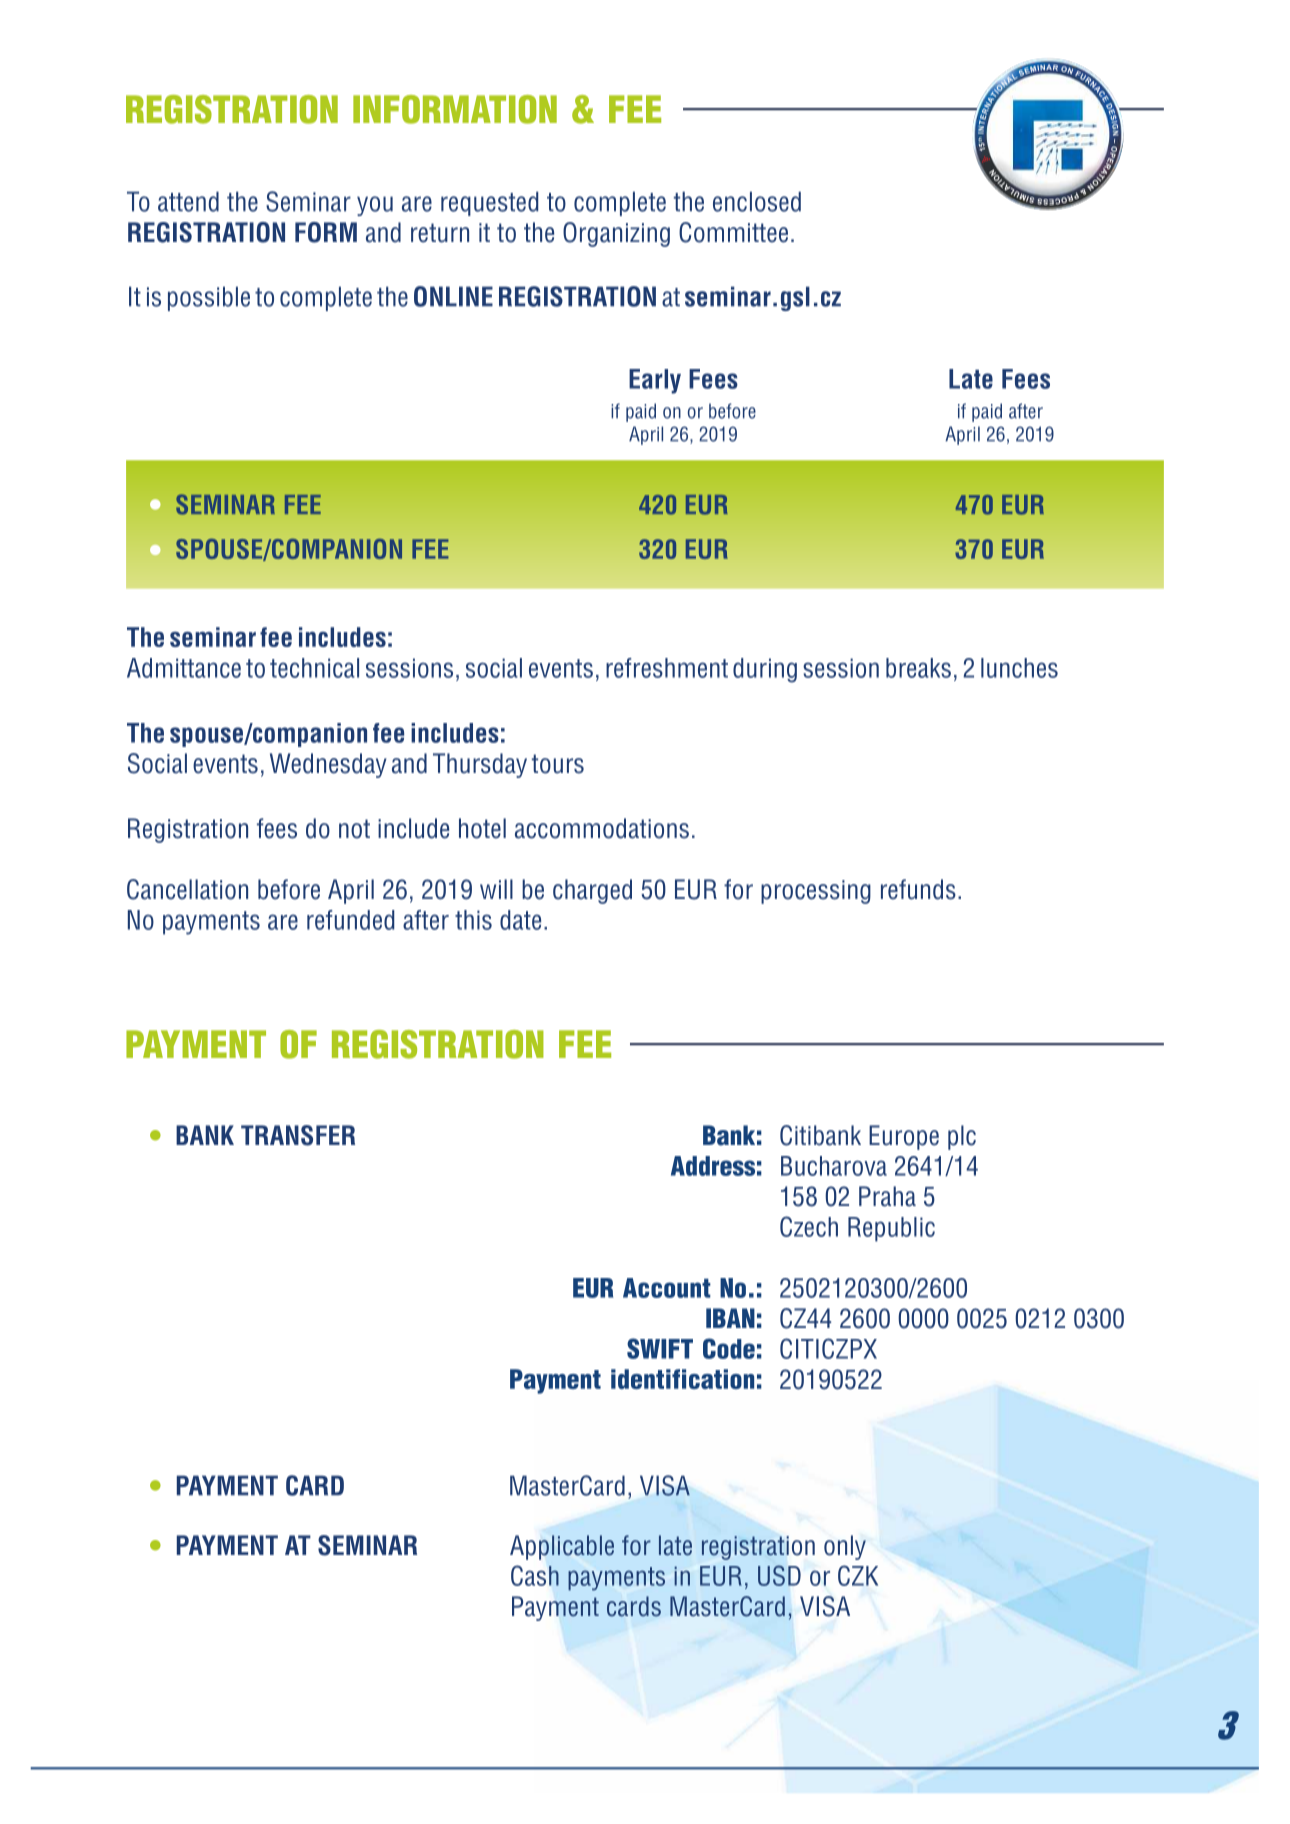 The image size is (1290, 1824). I want to click on refunds, so click(918, 889).
